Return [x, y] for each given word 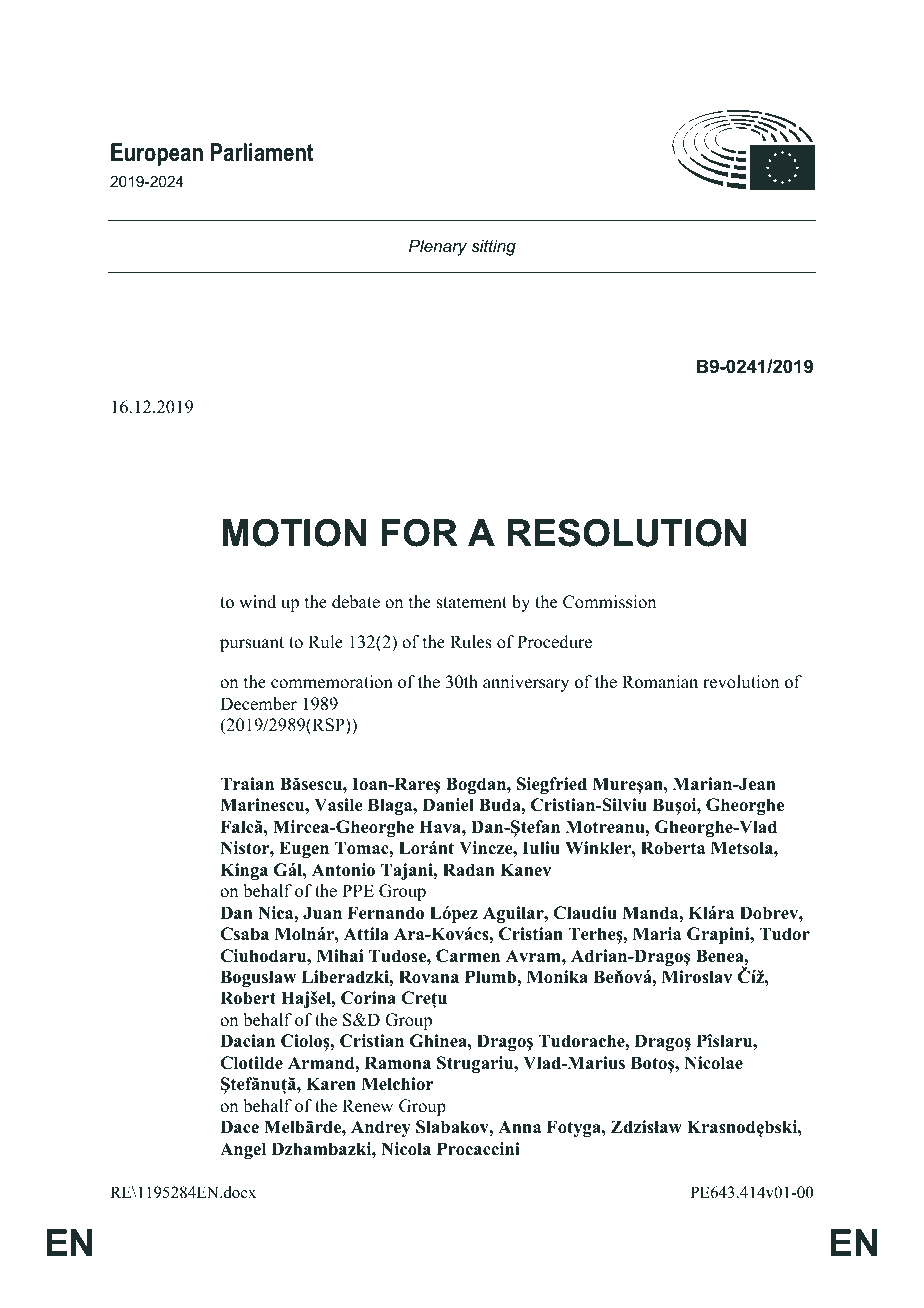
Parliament [262, 152]
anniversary [526, 683]
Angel [243, 1150]
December [258, 704]
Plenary [438, 247]
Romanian [660, 682]
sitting [493, 247]
